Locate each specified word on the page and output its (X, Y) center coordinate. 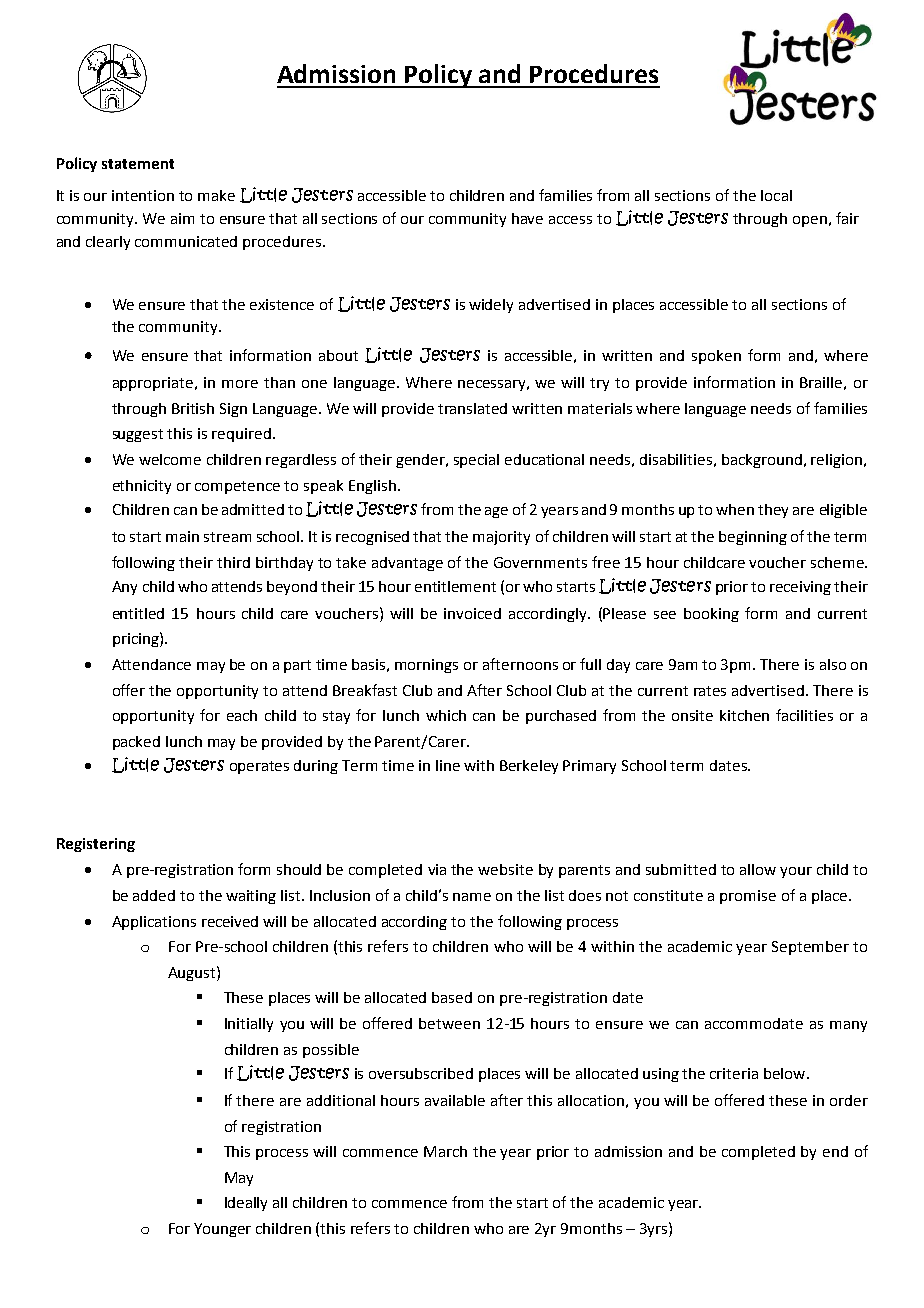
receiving (800, 588)
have (527, 218)
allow (758, 869)
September (810, 948)
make (216, 195)
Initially (249, 1025)
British (193, 408)
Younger (222, 1230)
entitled (138, 613)
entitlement (455, 586)
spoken (716, 357)
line (448, 765)
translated (472, 408)
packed (136, 743)
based (452, 997)
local (776, 195)
